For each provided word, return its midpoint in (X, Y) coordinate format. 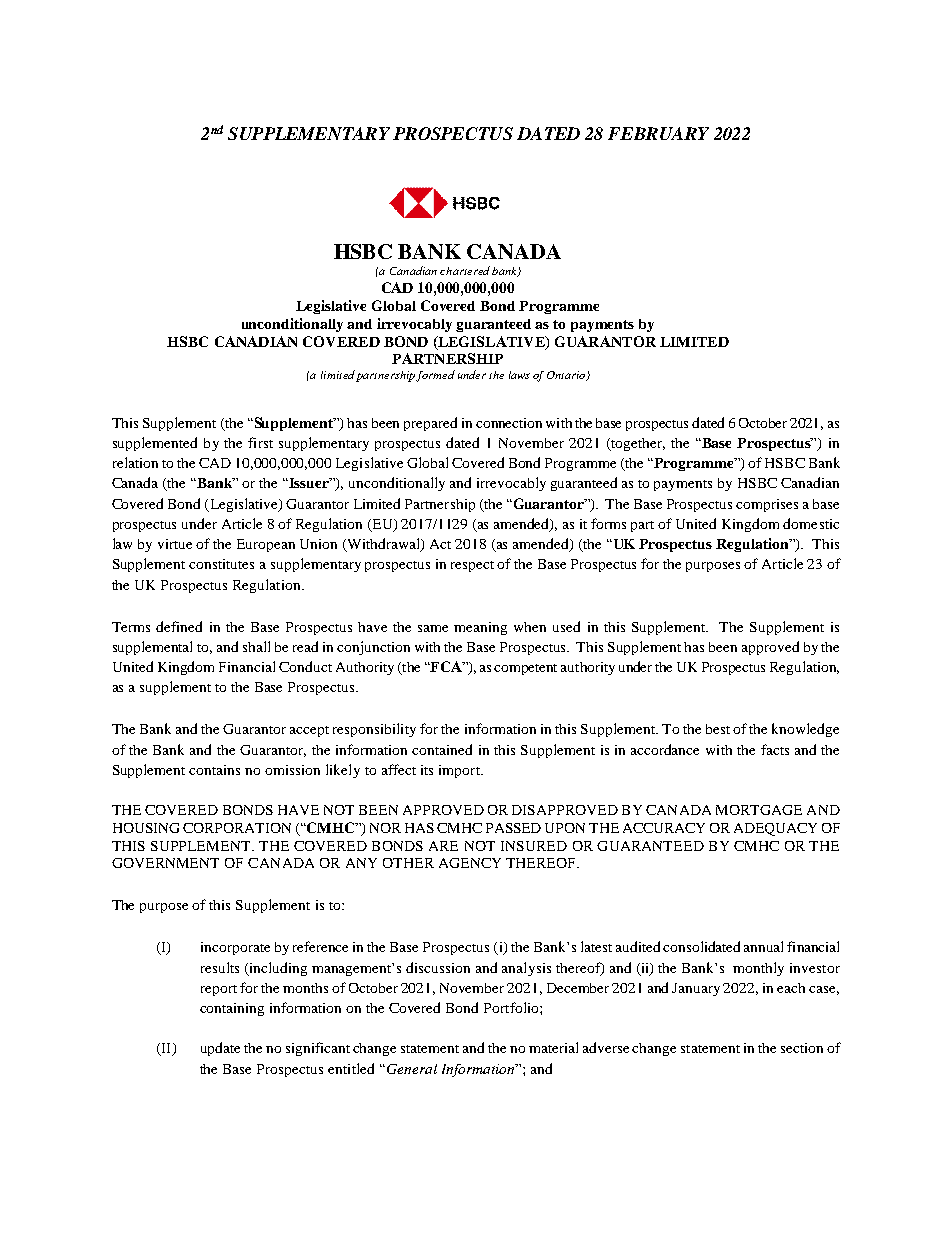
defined (179, 626)
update (220, 1049)
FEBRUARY (658, 133)
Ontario (567, 376)
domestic (811, 523)
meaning (480, 628)
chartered (465, 270)
